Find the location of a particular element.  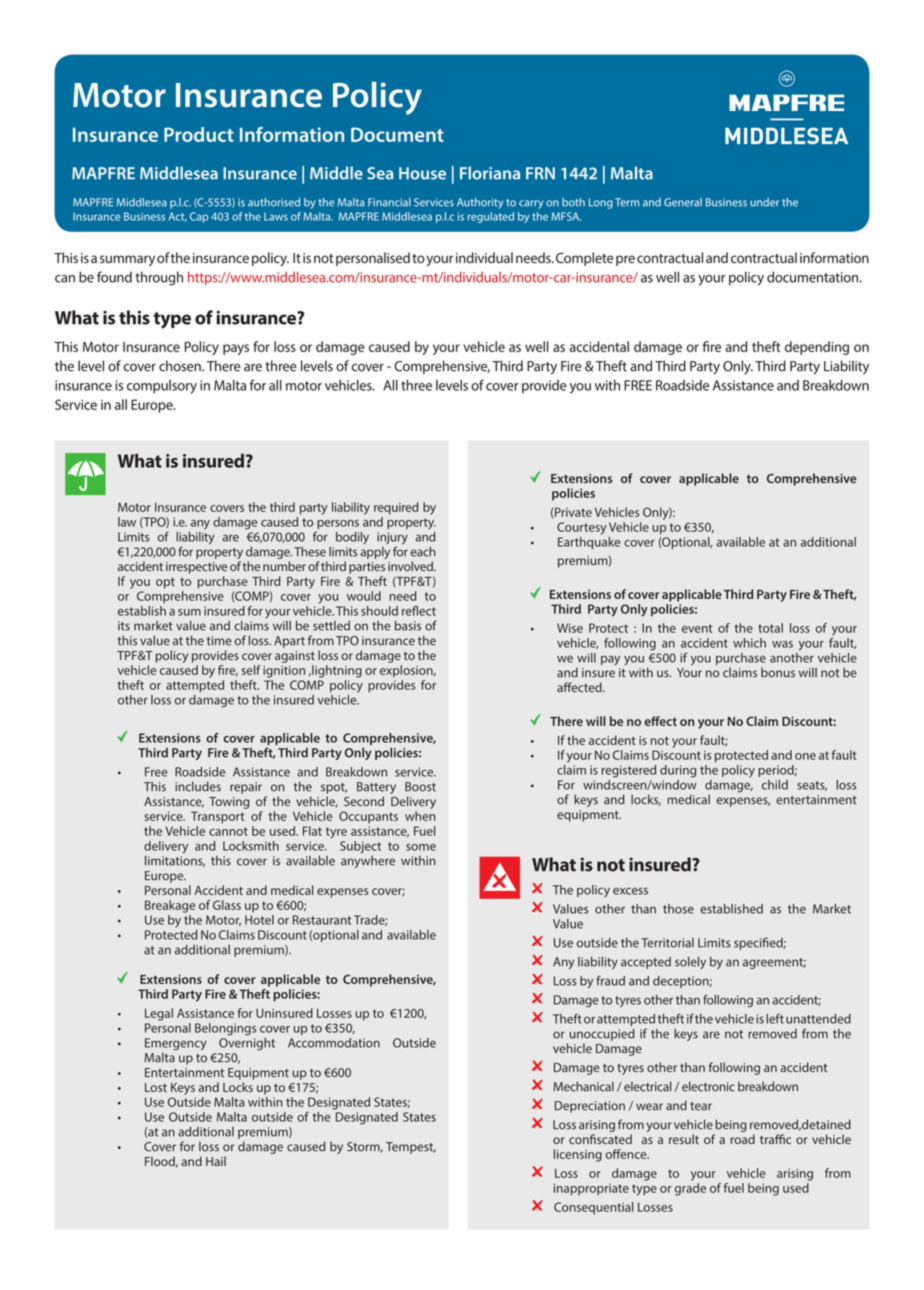

which is located at coordinates (749, 643).
